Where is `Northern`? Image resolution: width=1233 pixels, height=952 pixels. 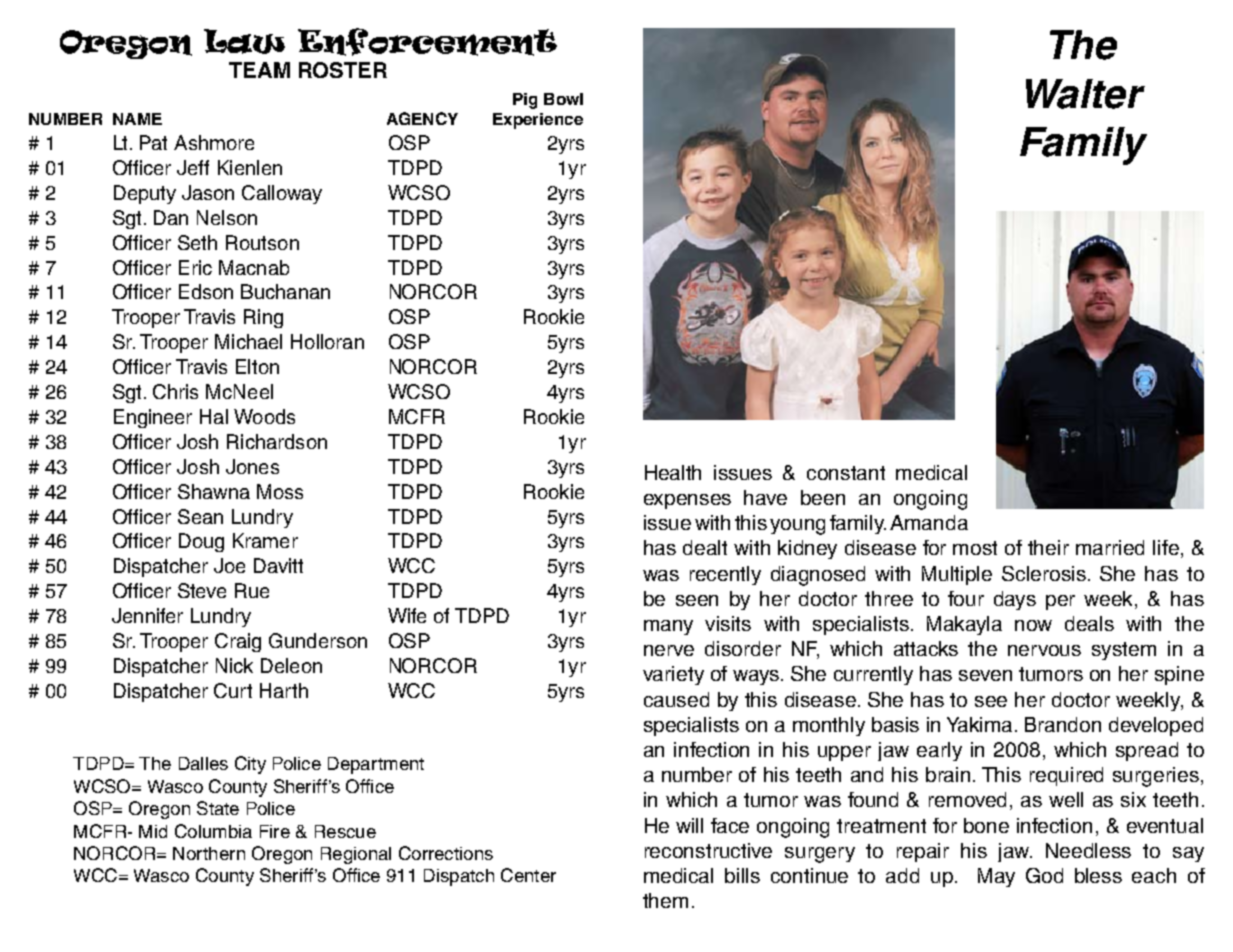 Northern is located at coordinates (209, 853).
